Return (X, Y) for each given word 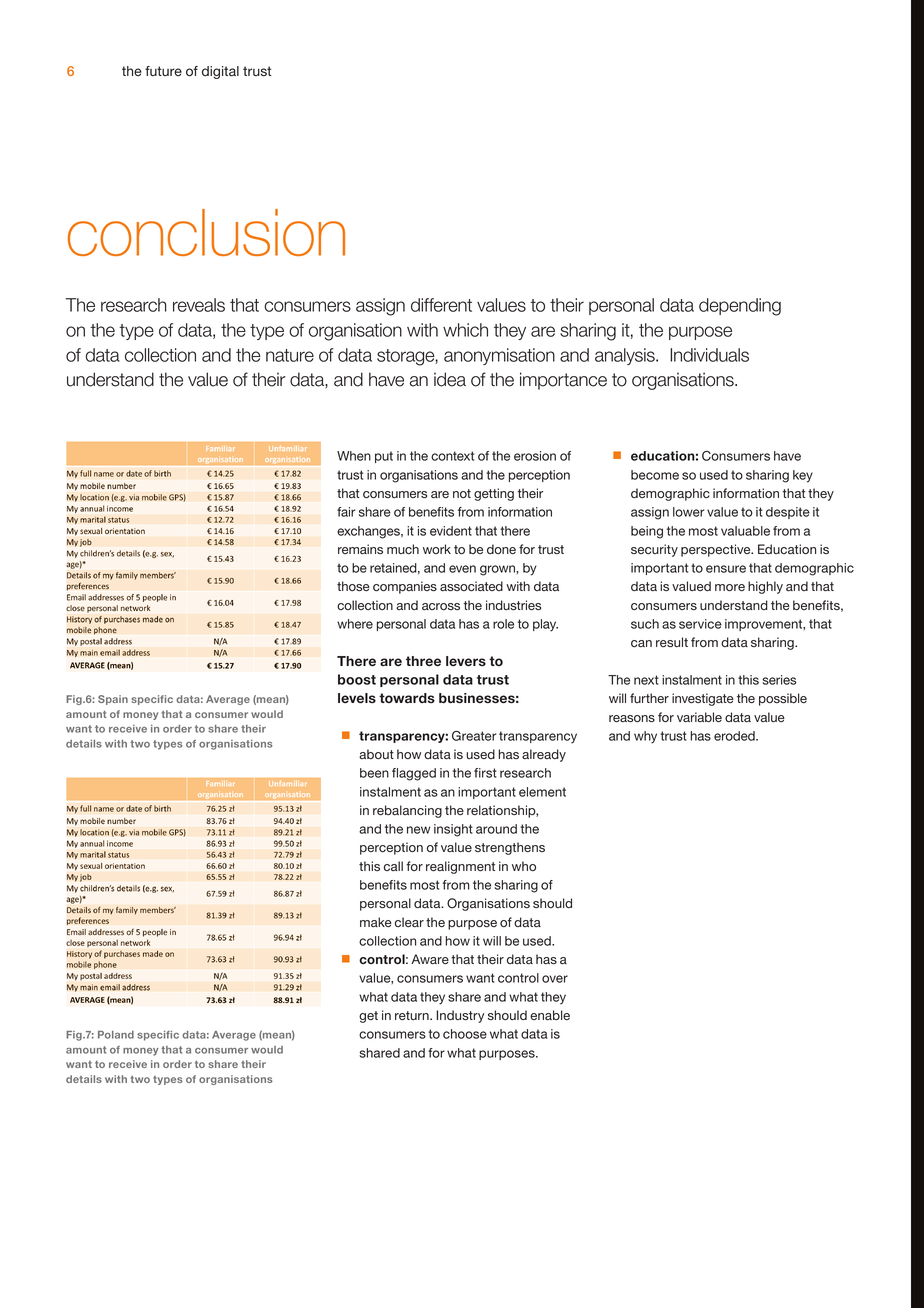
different (441, 305)
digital (220, 72)
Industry (460, 1016)
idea (450, 379)
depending (740, 307)
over (555, 979)
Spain (113, 700)
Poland (116, 1035)
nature (290, 355)
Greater (474, 736)
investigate (703, 699)
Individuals (709, 355)
